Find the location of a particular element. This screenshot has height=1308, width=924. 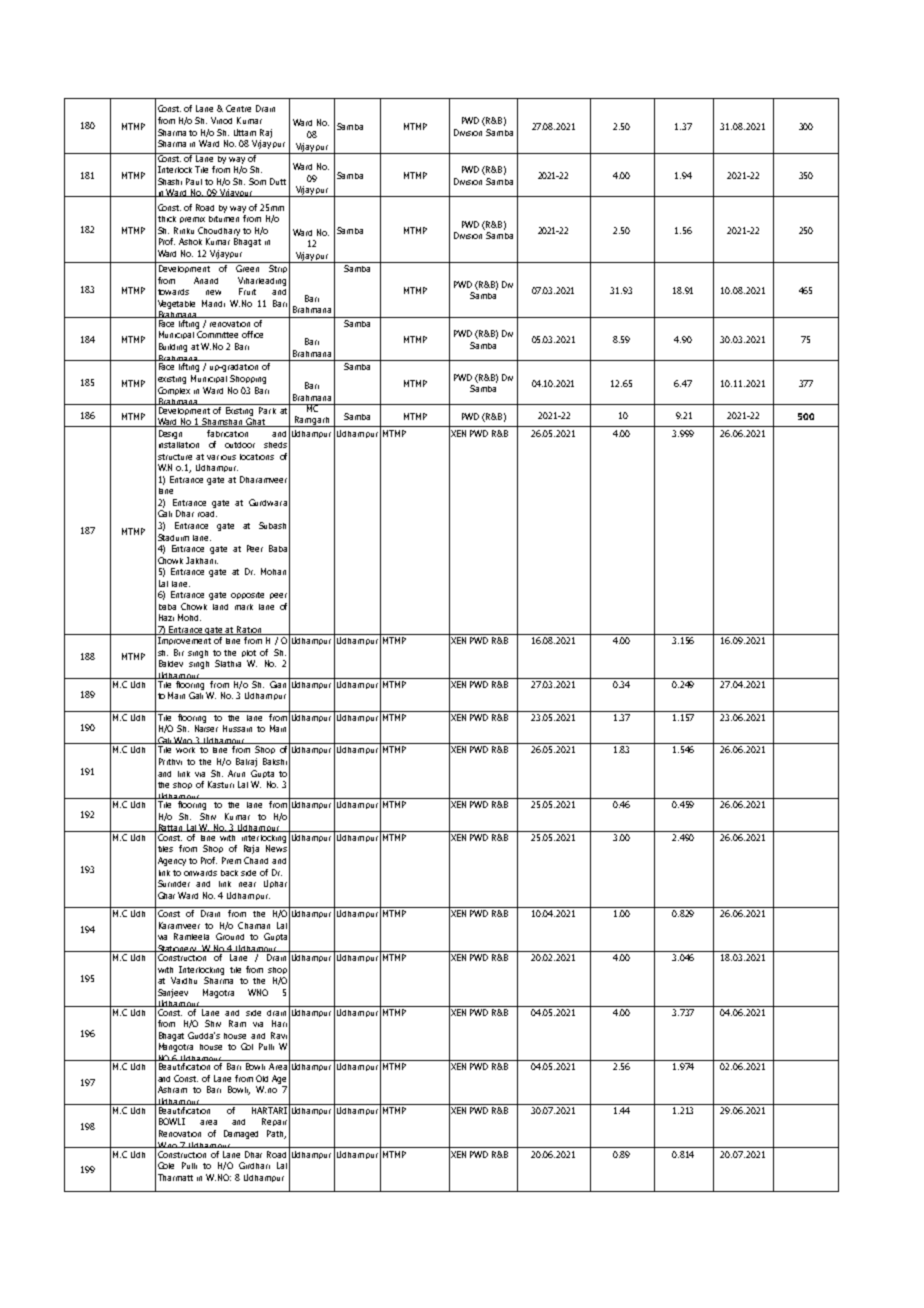

Rattan is located at coordinates (170, 828).
